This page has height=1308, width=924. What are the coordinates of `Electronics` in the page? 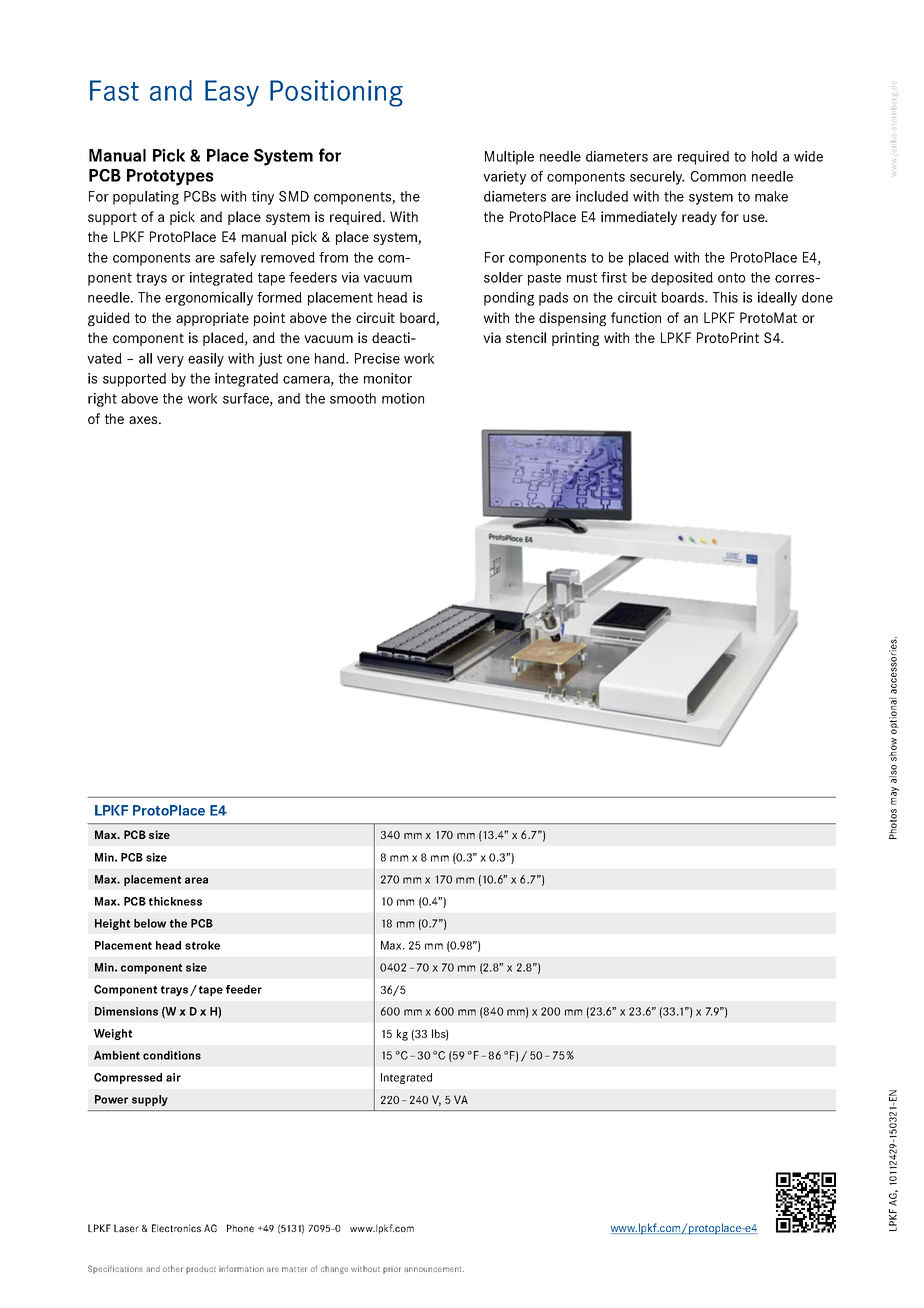 It's located at (176, 1228).
